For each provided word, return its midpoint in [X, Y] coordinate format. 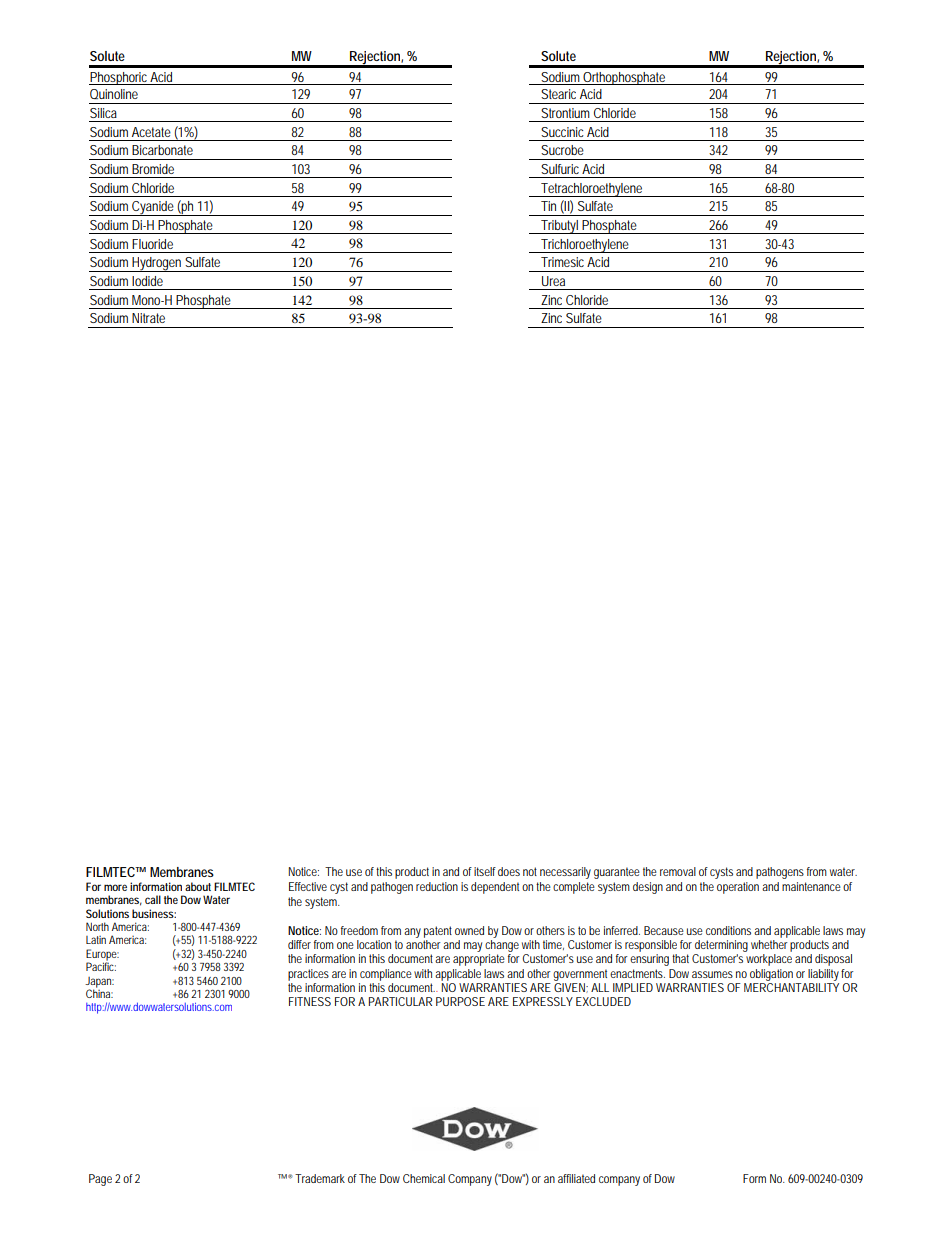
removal [678, 871]
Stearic [558, 94]
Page [100, 1180]
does [509, 871]
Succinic [562, 132]
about [198, 886]
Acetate [151, 132]
